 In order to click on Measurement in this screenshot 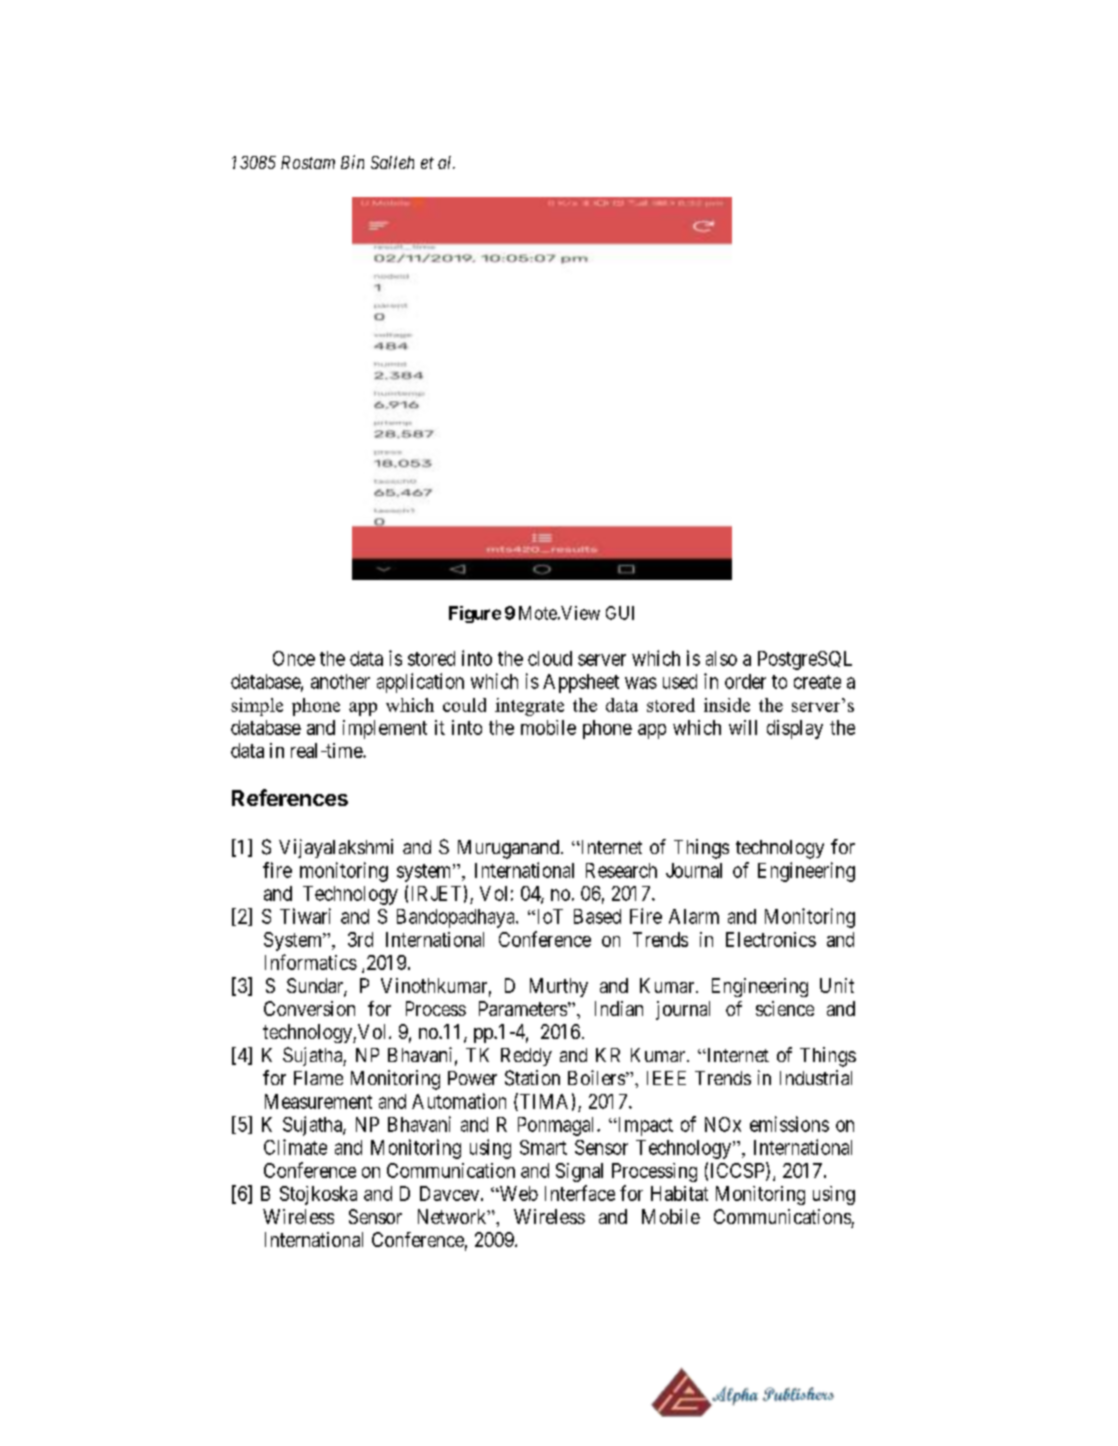, I will do `click(318, 1101)`.
